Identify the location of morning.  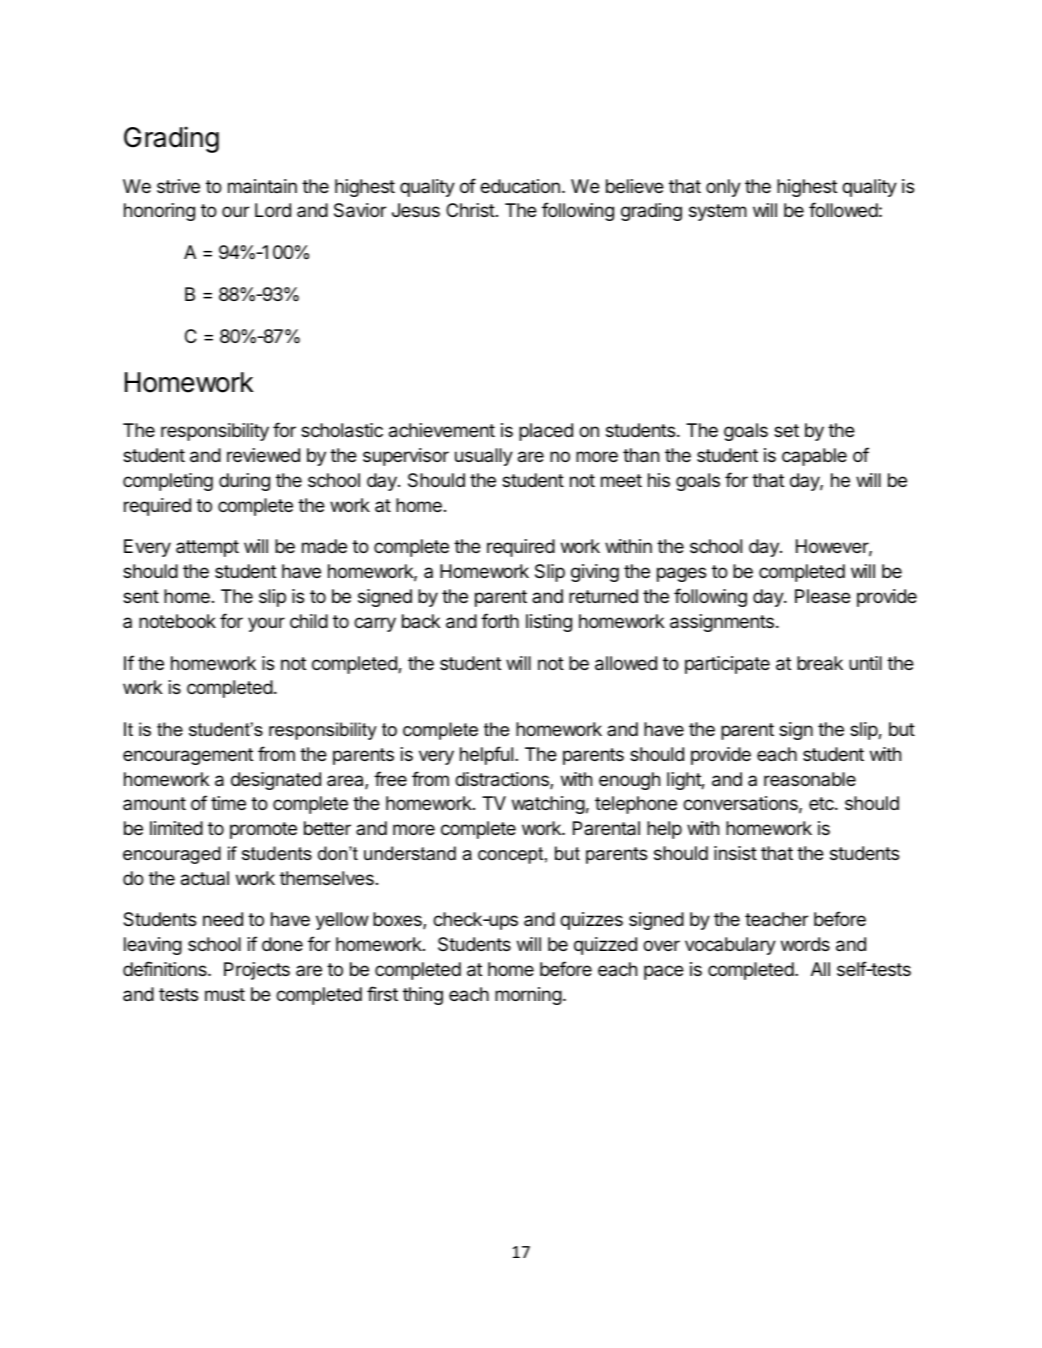
(528, 996).
